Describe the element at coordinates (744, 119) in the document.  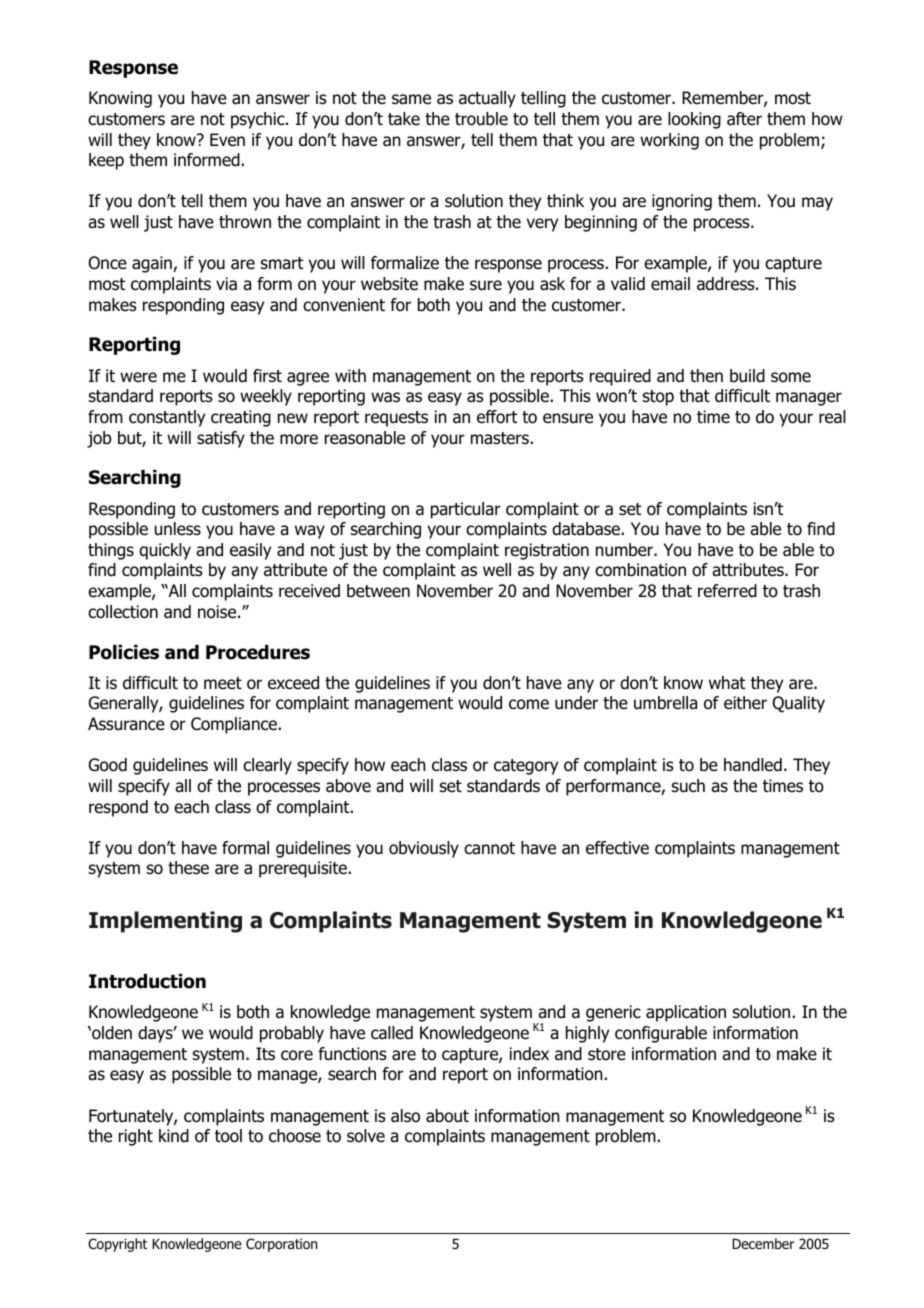
I see `after` at that location.
